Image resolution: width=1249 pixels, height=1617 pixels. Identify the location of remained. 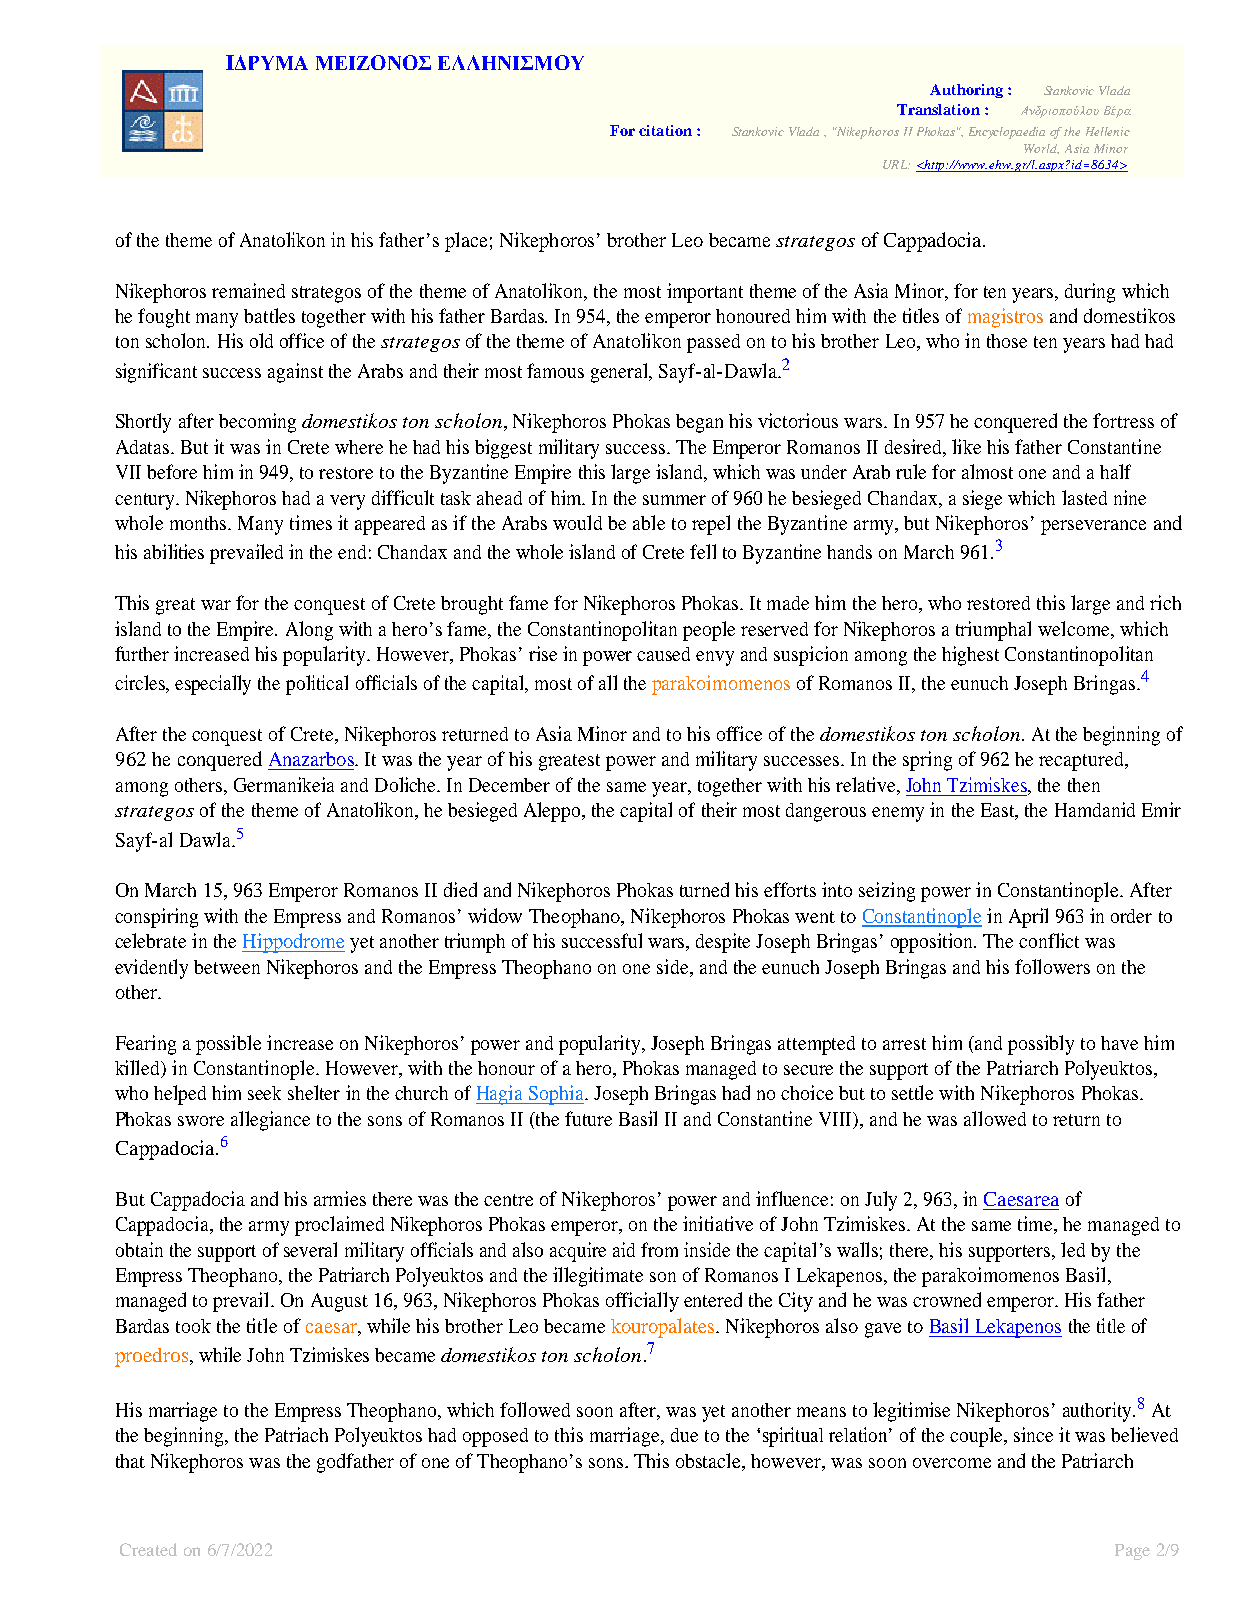
(248, 290).
